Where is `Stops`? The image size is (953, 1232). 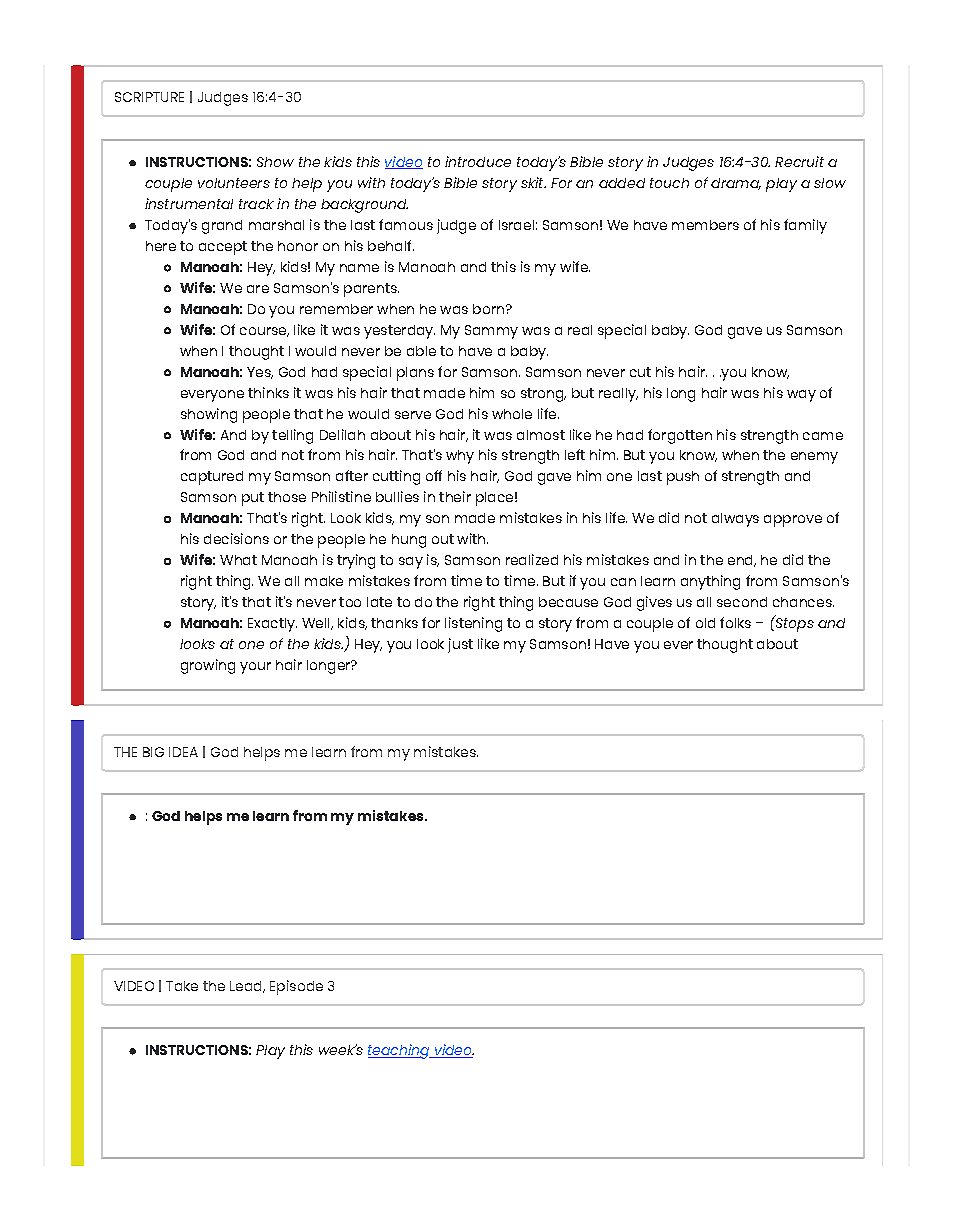 Stops is located at coordinates (794, 624).
